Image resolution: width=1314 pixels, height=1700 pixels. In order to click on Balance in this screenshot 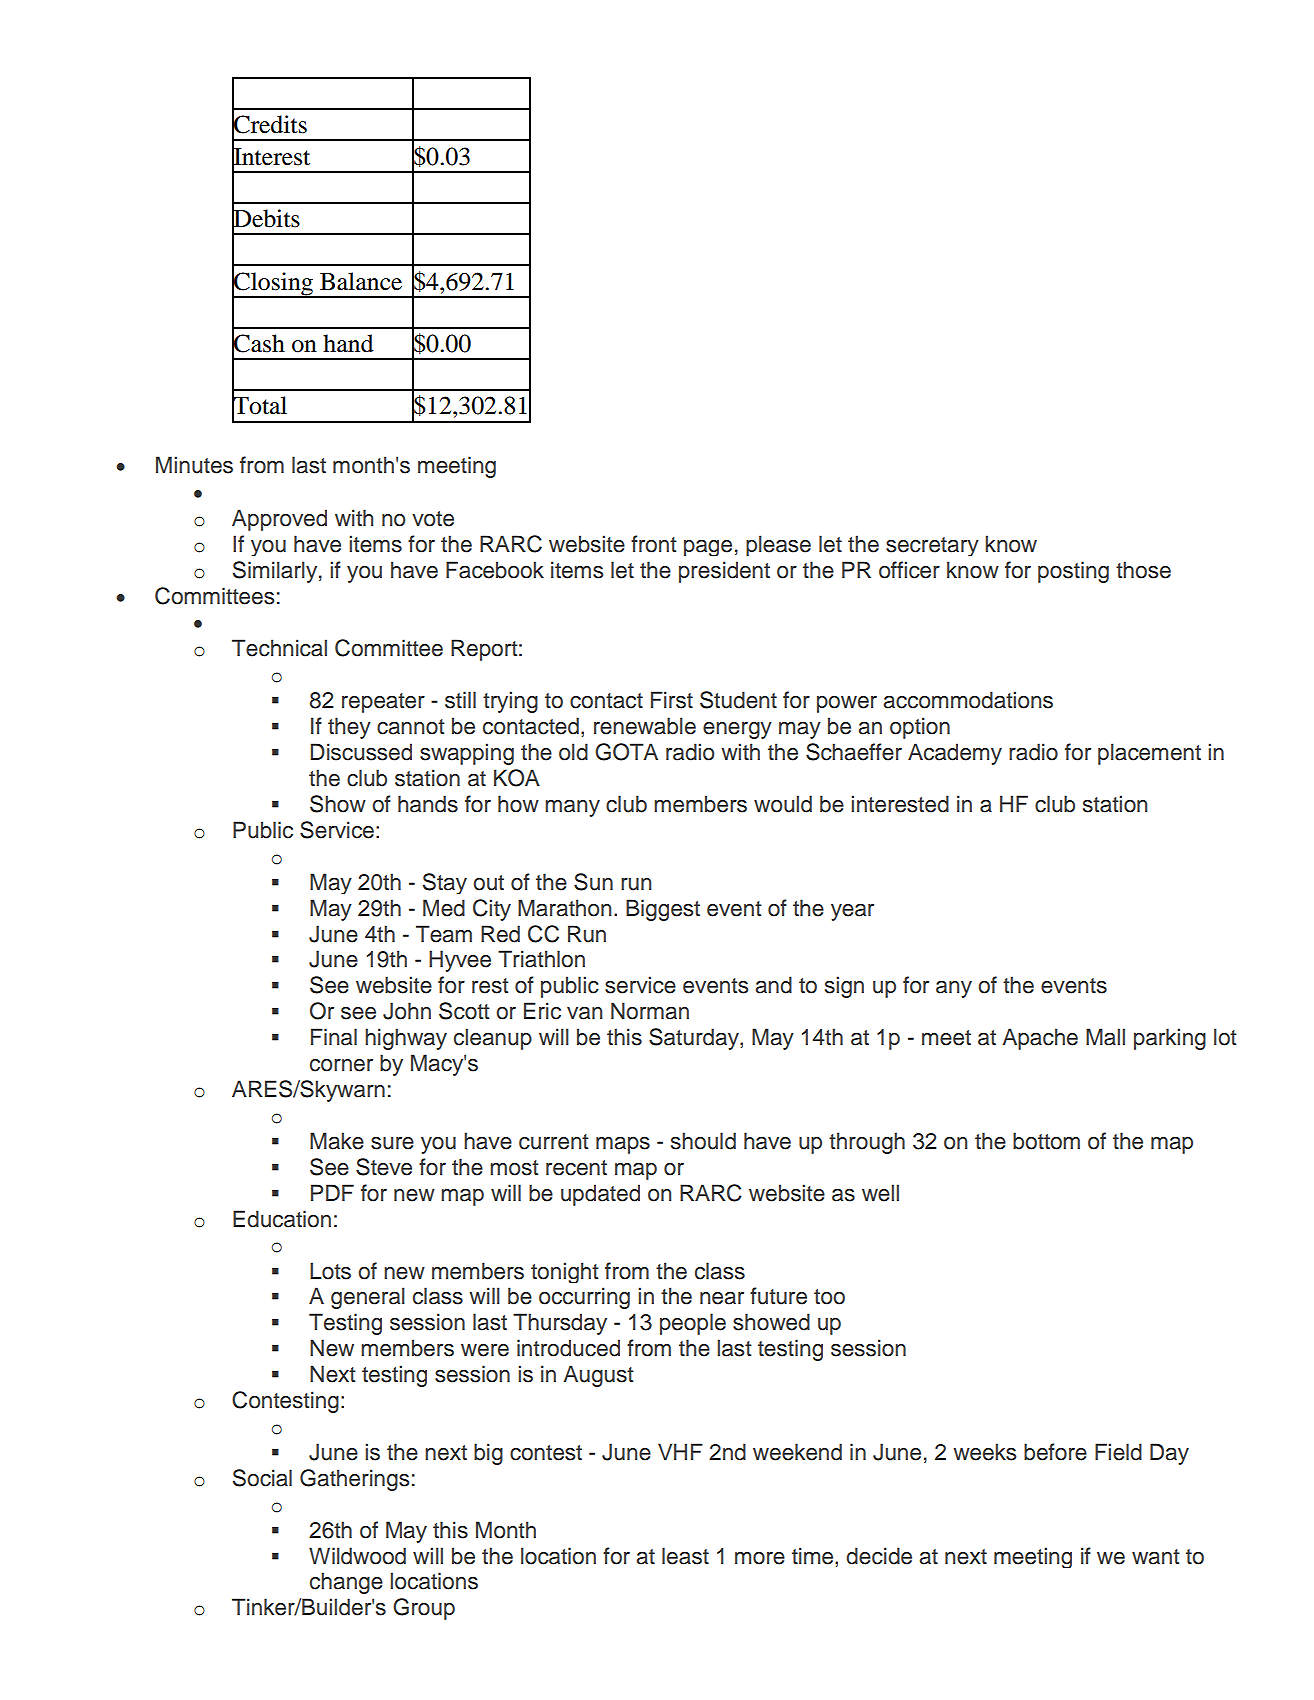, I will do `click(361, 281)`.
